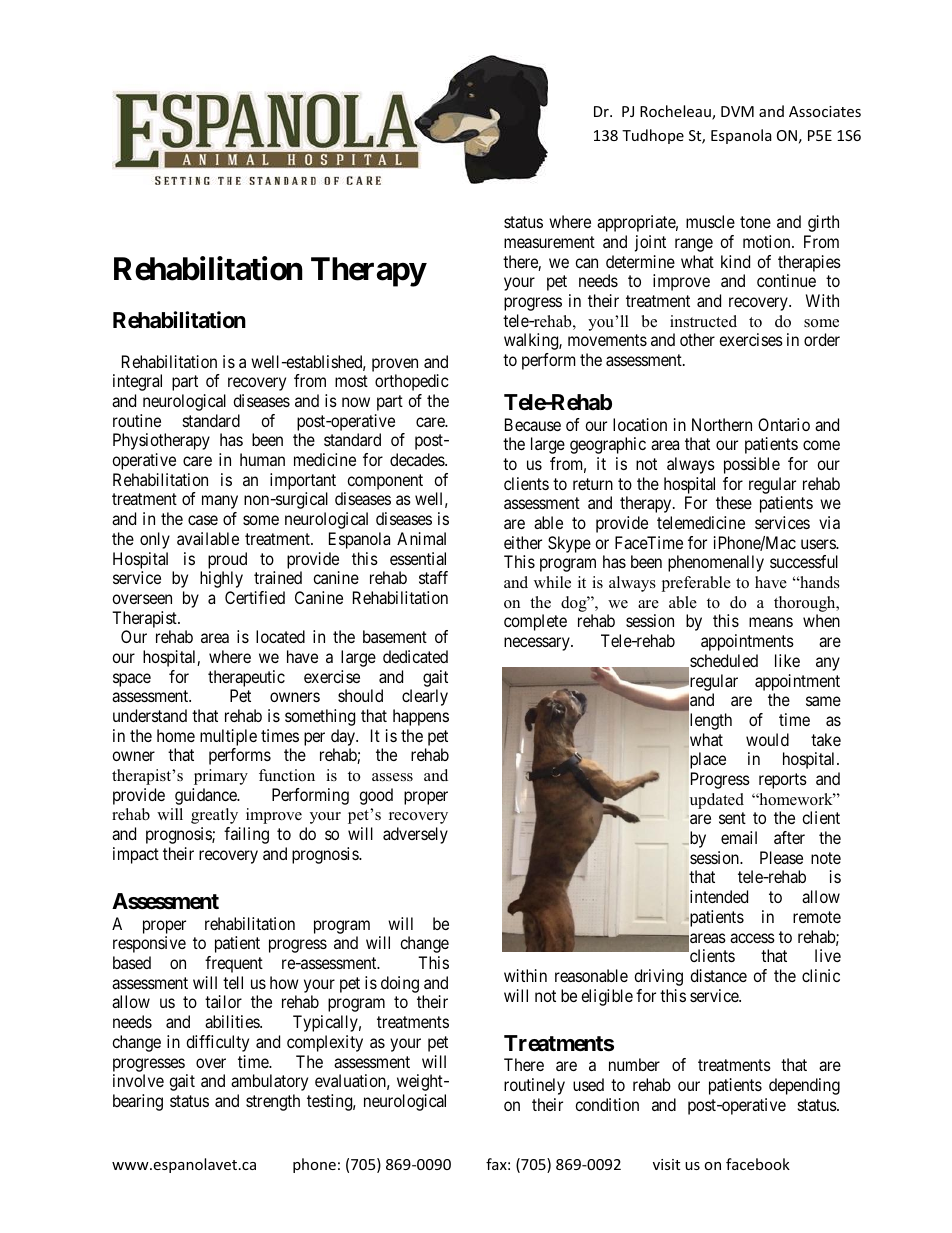  I want to click on measurement, so click(549, 242).
